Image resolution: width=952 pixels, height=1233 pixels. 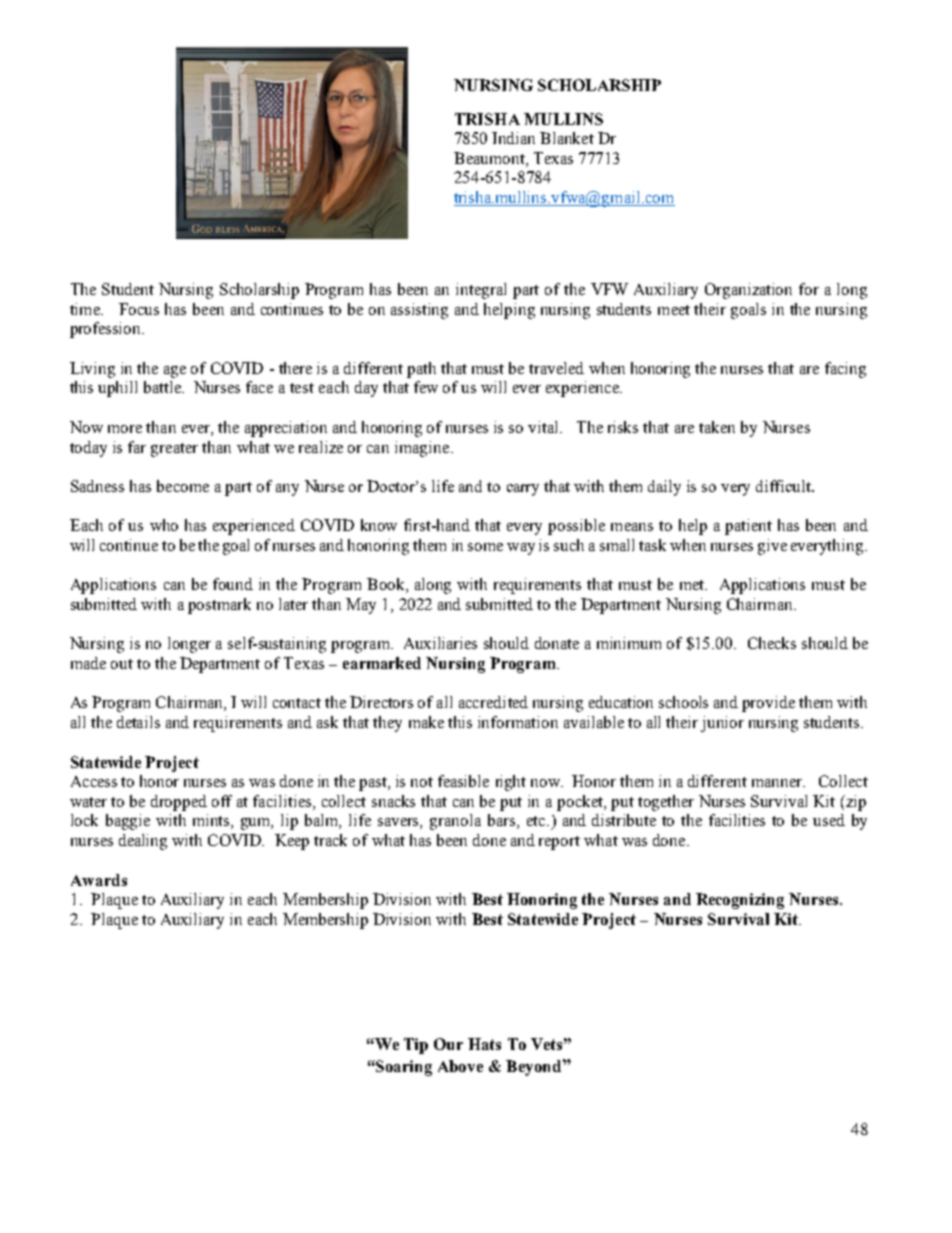 I want to click on accredited, so click(x=493, y=702).
